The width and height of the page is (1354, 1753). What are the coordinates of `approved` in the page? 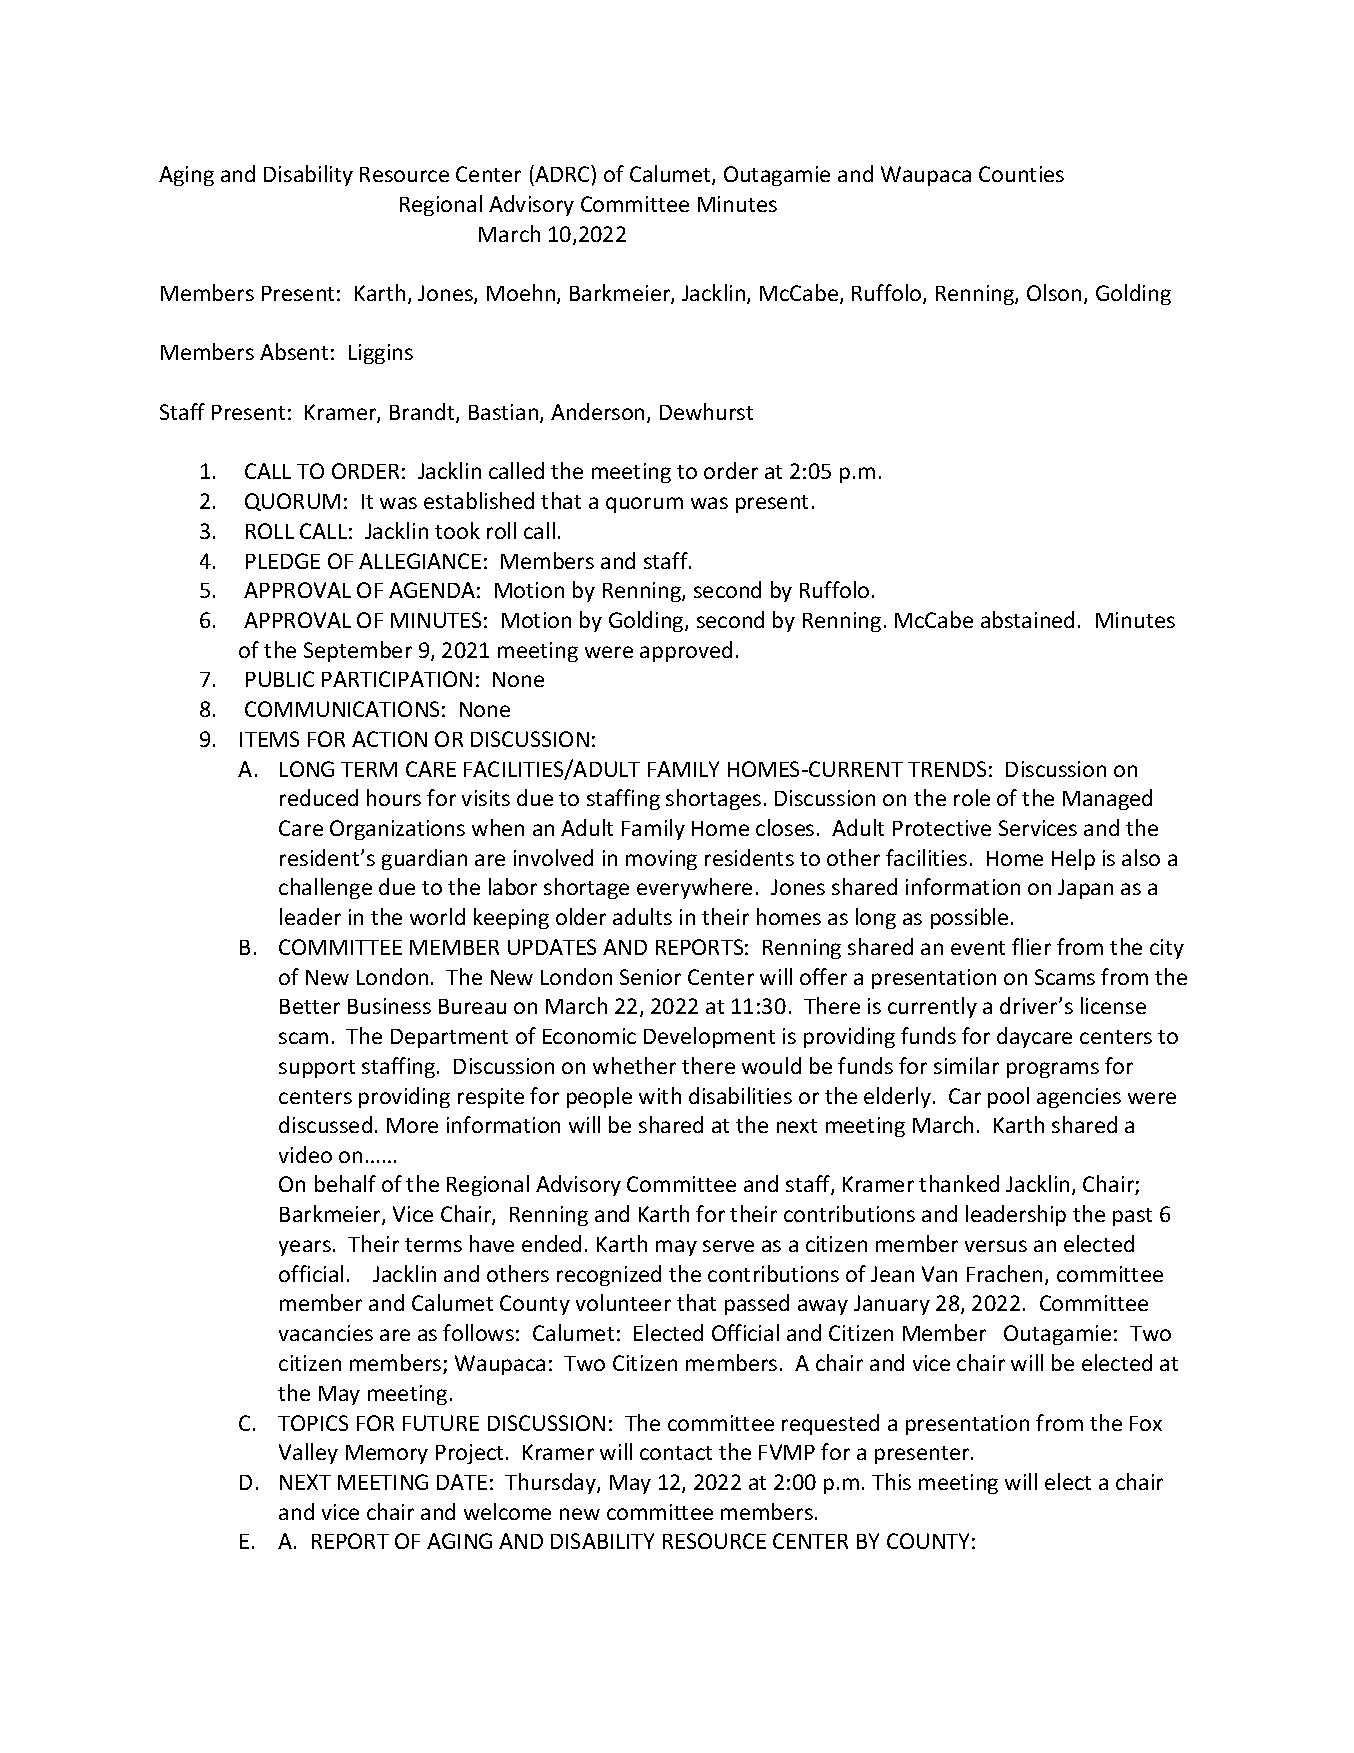 It's located at (686, 651).
